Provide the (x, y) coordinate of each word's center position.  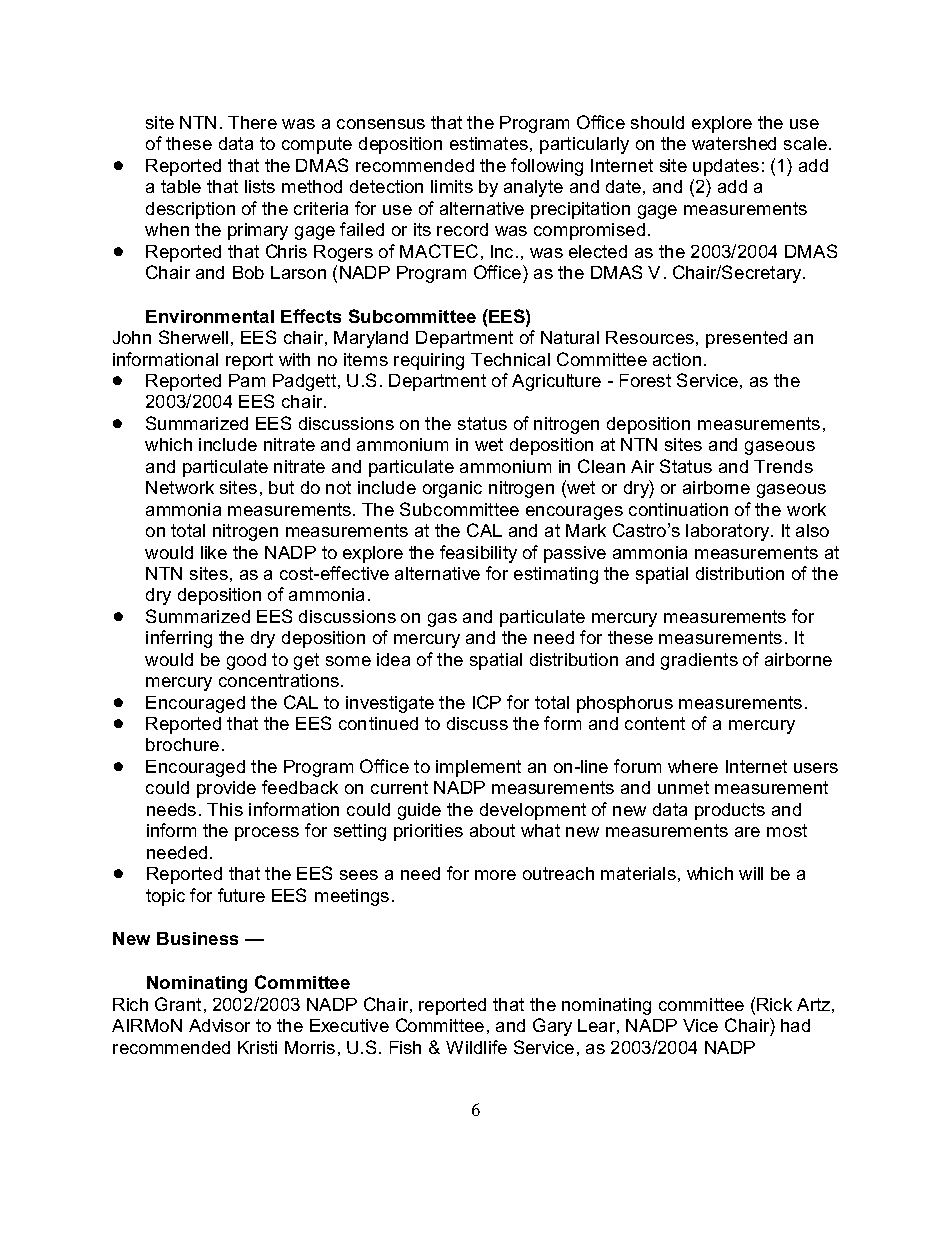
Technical (510, 359)
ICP (487, 702)
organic (452, 489)
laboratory (729, 532)
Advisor (219, 1025)
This (225, 809)
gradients (699, 661)
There (252, 122)
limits (452, 186)
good (246, 661)
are (747, 832)
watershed (734, 143)
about (492, 830)
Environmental (210, 316)
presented (746, 339)
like (214, 552)
